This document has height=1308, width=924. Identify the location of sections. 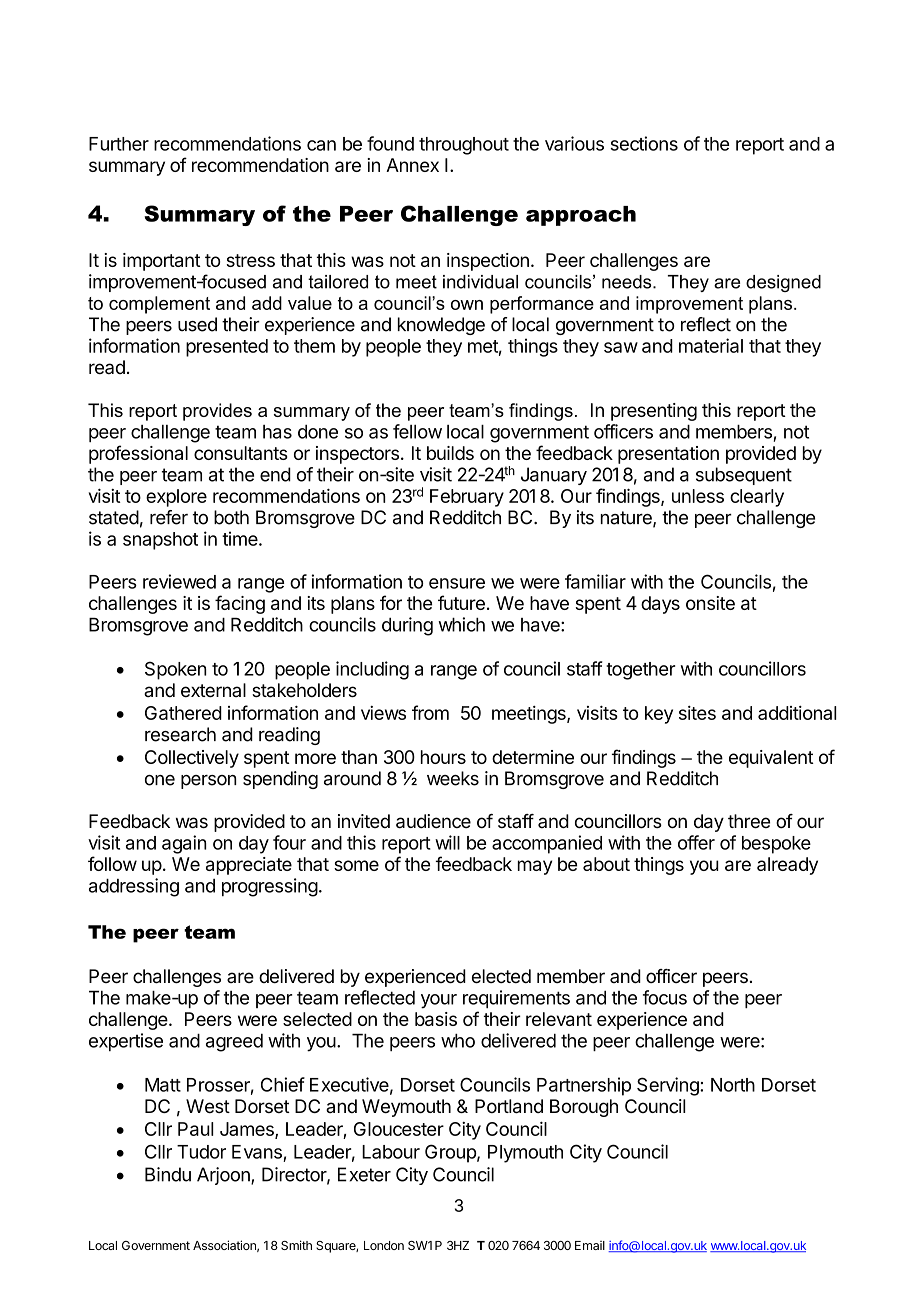
(644, 143).
